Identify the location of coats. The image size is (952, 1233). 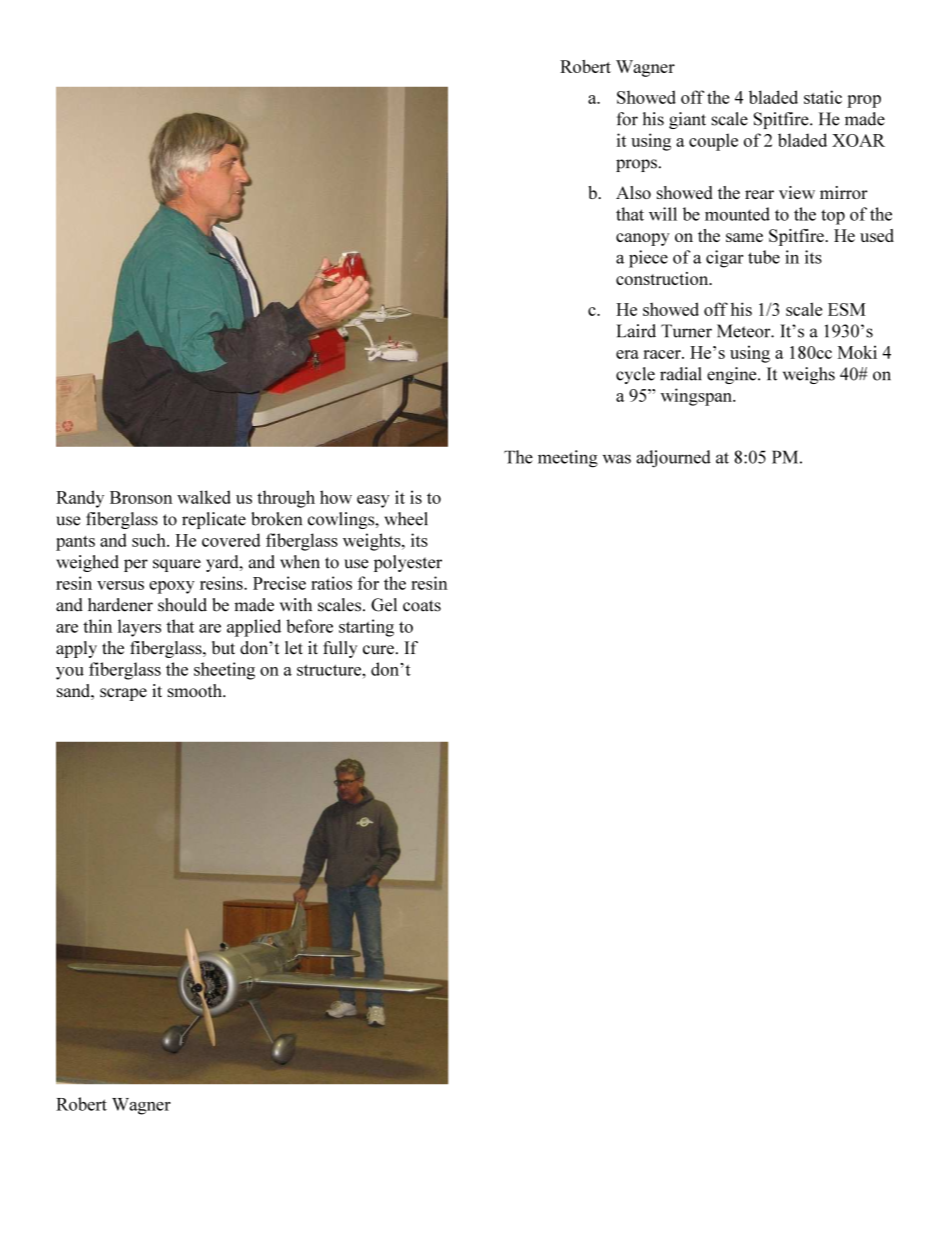
(422, 606).
